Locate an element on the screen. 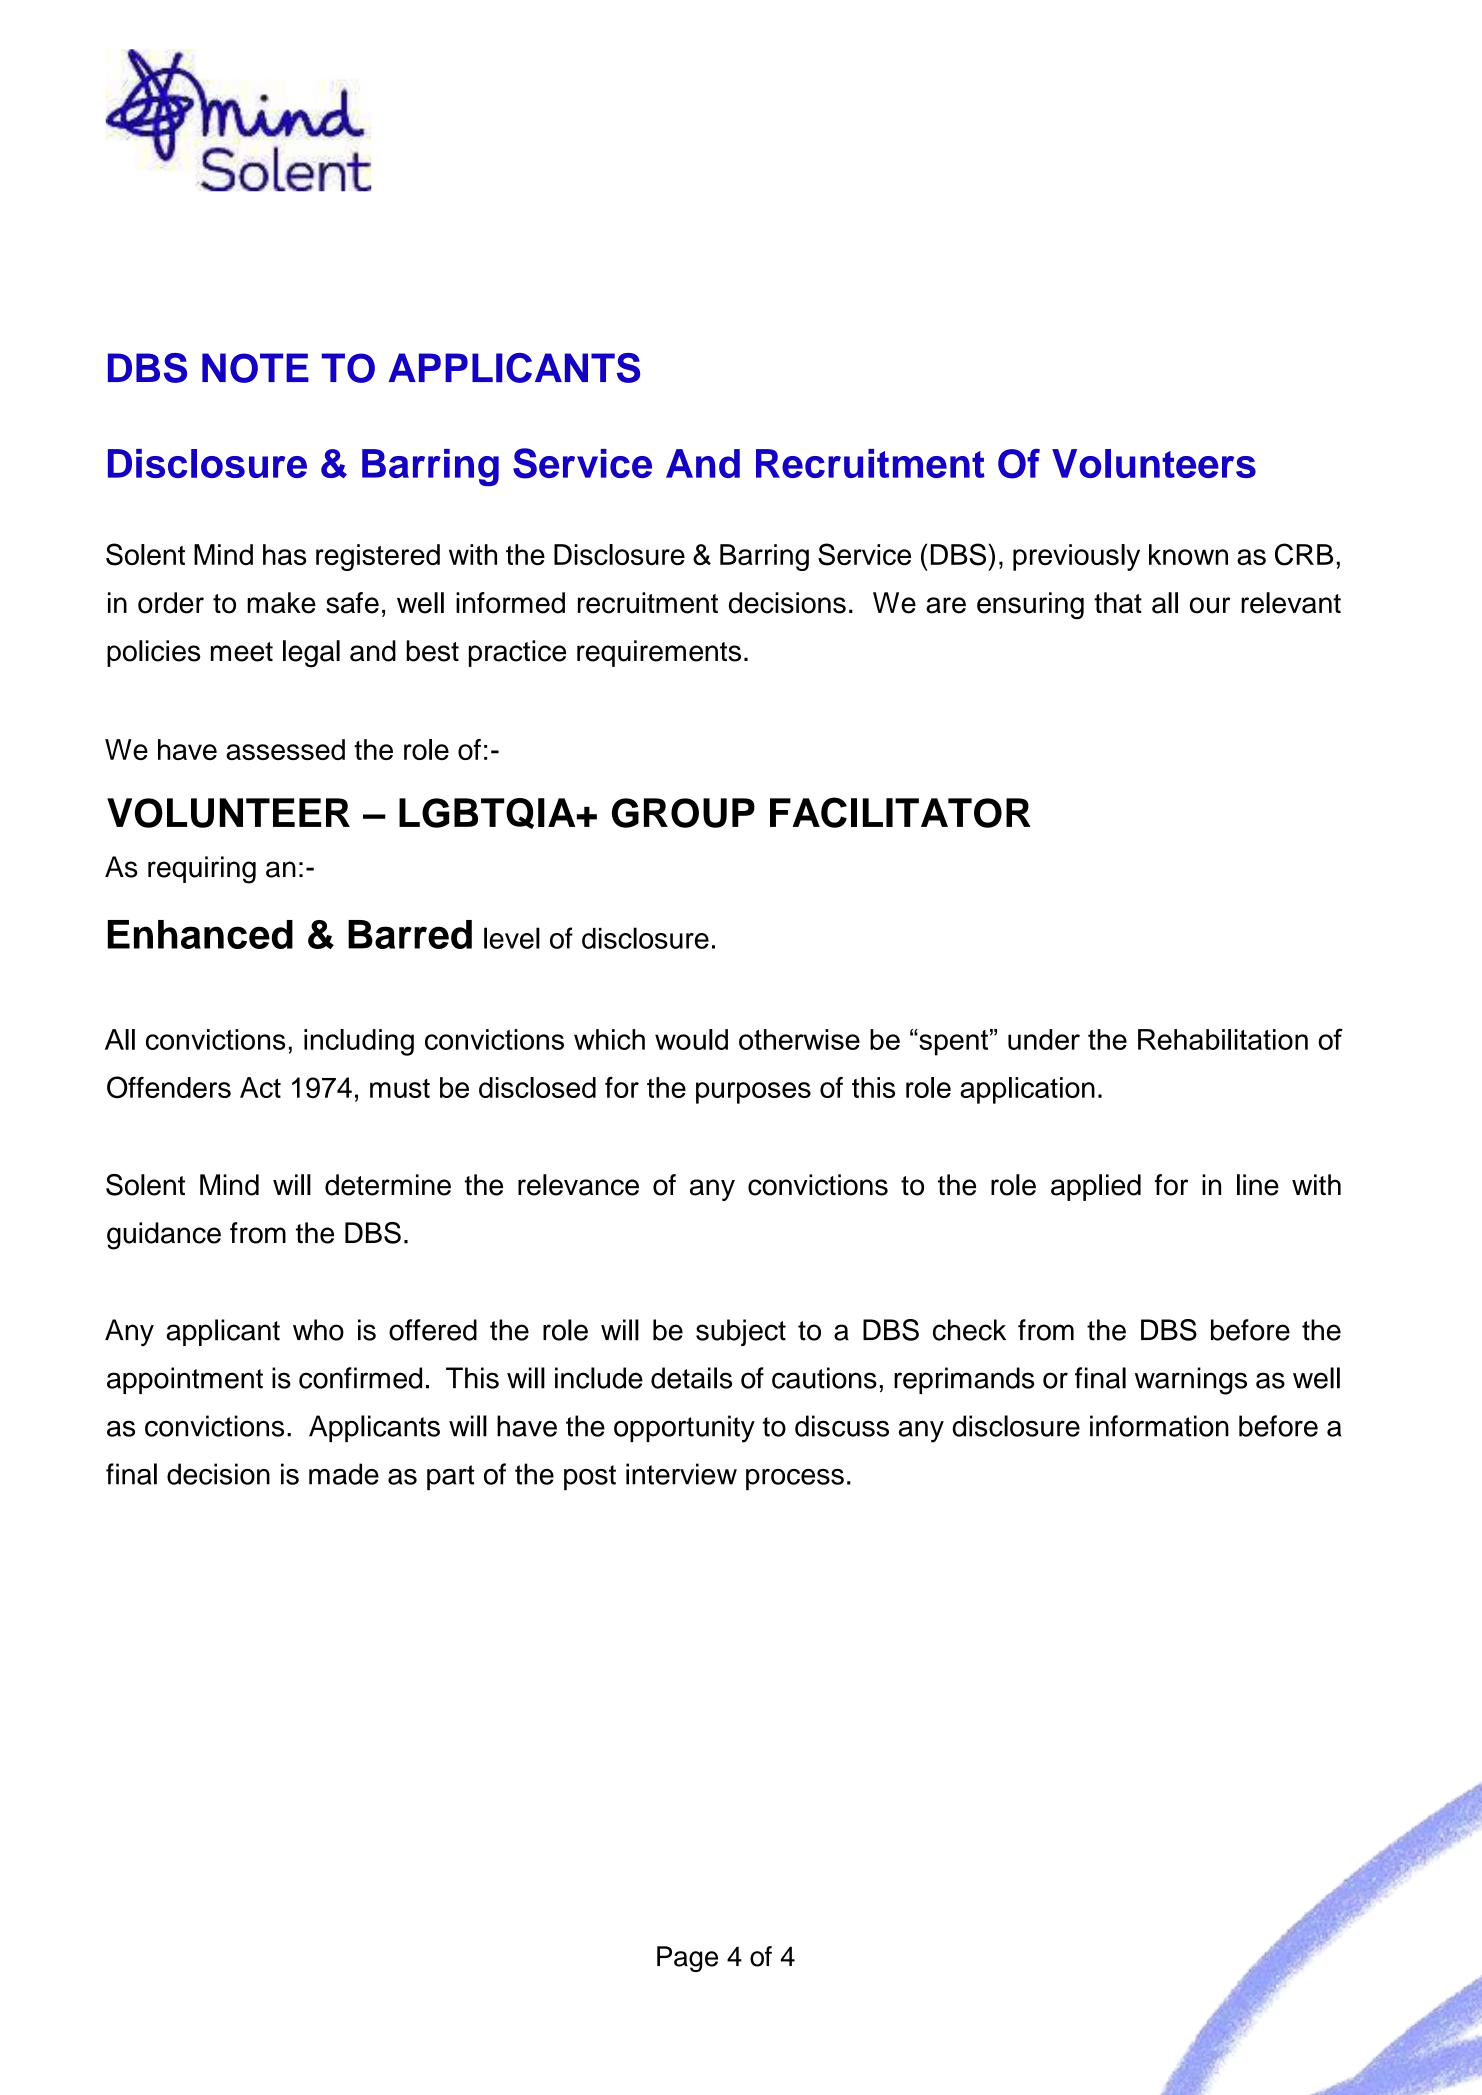 This screenshot has height=2095, width=1482. interview is located at coordinates (681, 1474).
